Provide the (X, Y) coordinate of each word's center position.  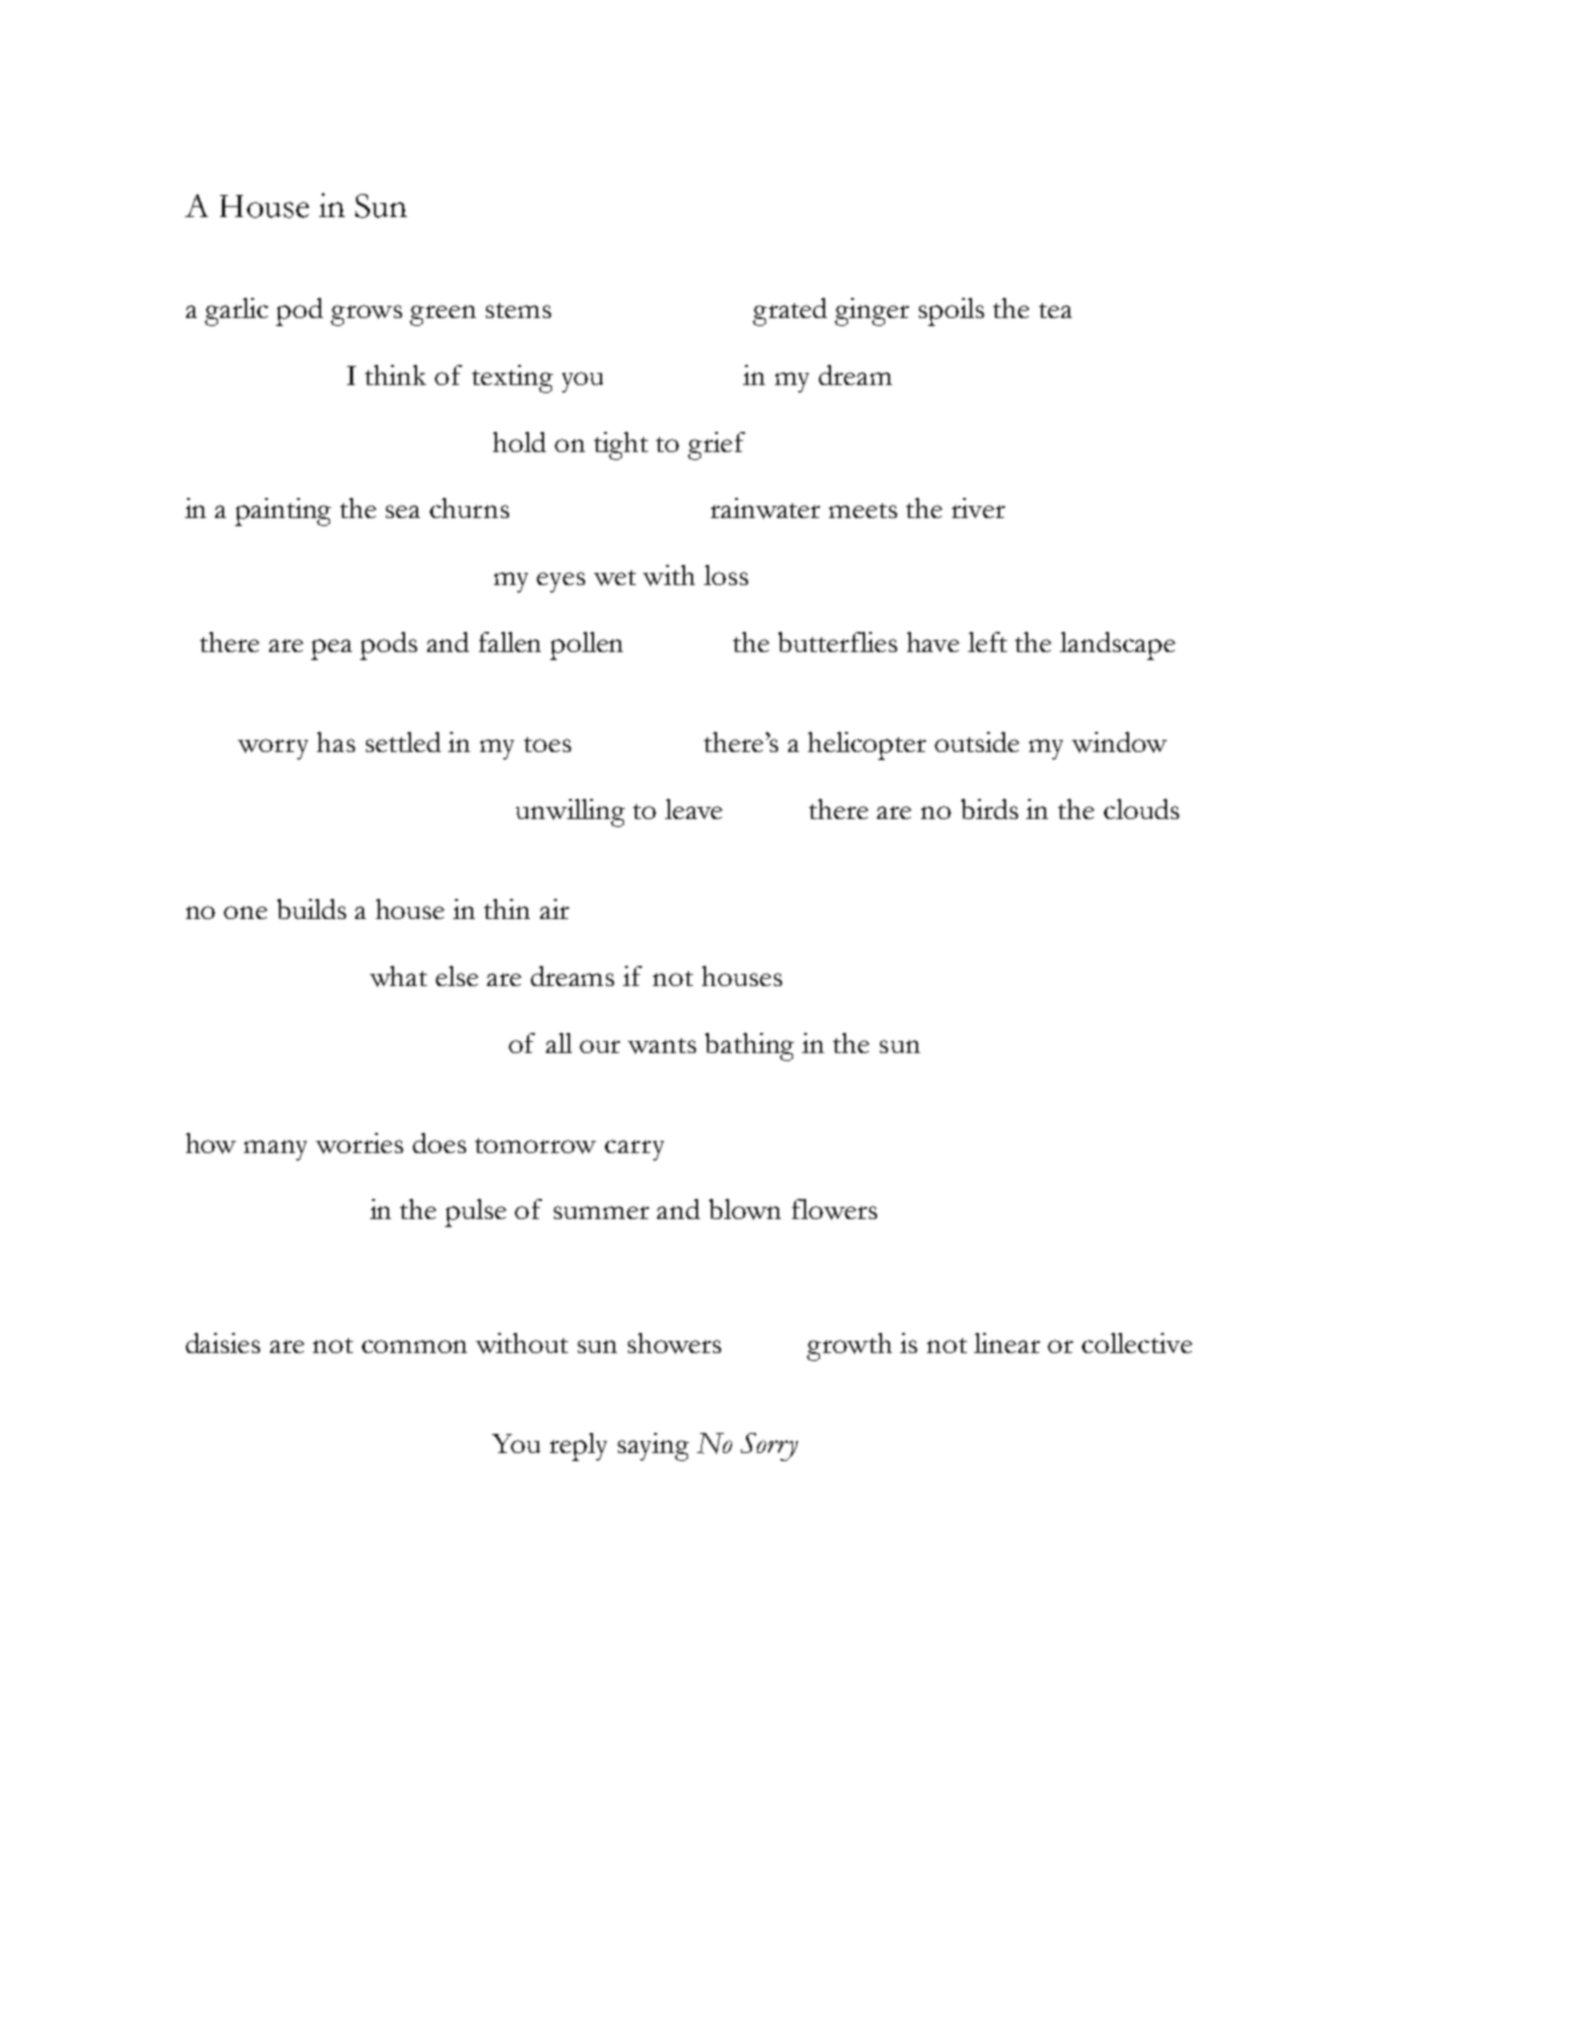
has (336, 742)
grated (790, 312)
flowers (834, 1209)
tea (1055, 310)
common (414, 1346)
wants (662, 1046)
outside (977, 742)
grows (366, 315)
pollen (586, 646)
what (398, 976)
